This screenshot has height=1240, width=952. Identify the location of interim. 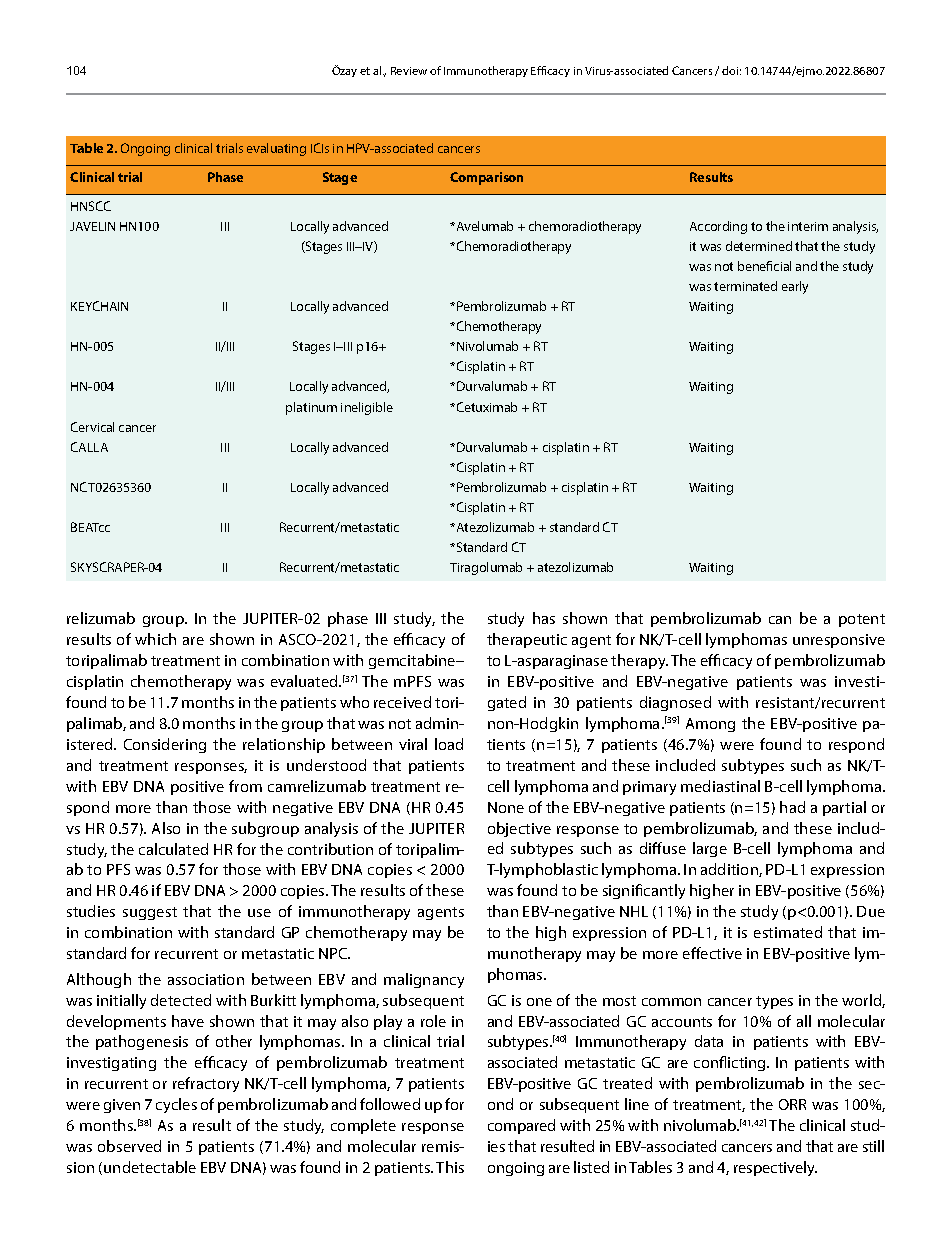
(808, 226).
